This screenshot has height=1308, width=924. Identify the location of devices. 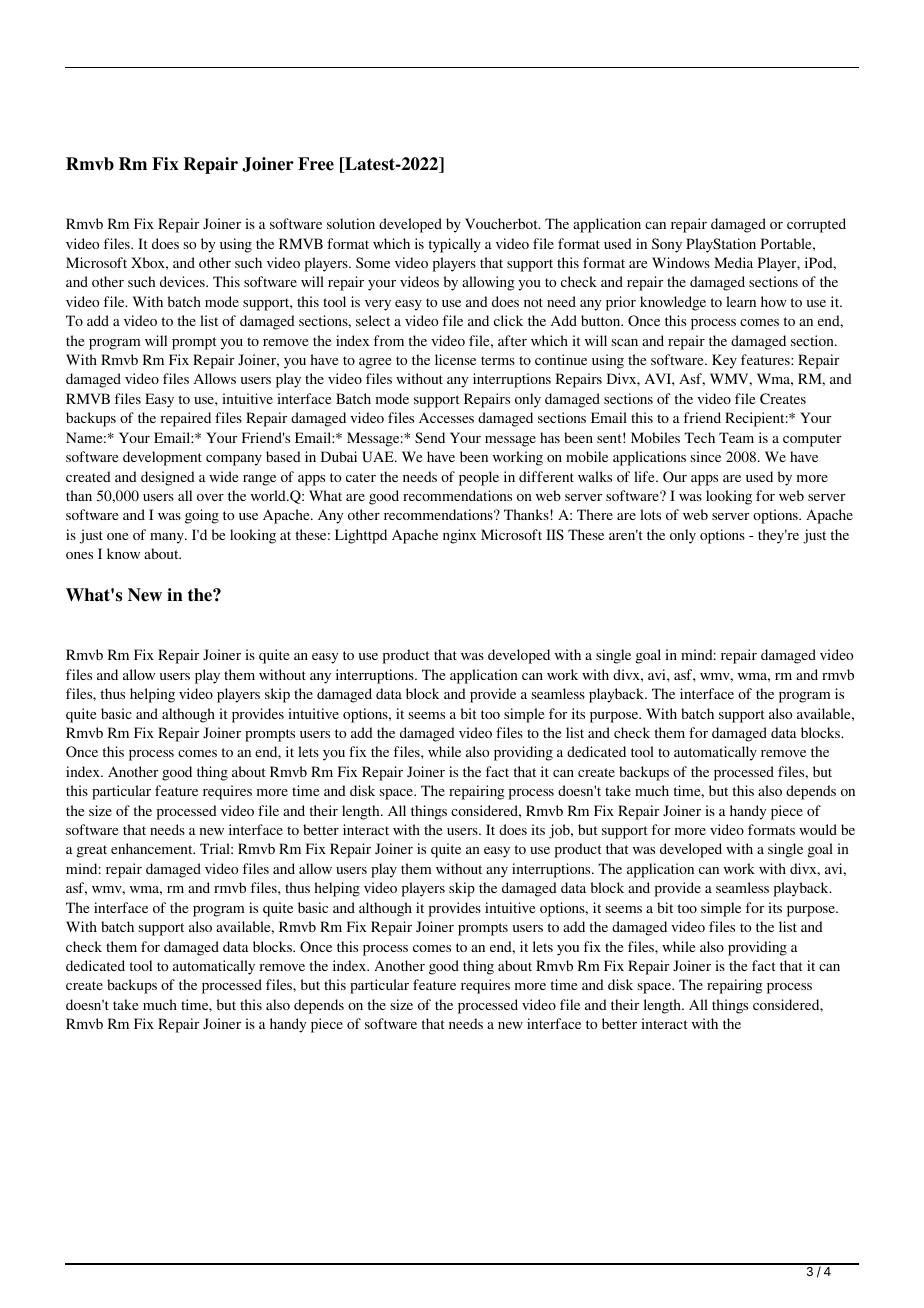
(183, 281).
